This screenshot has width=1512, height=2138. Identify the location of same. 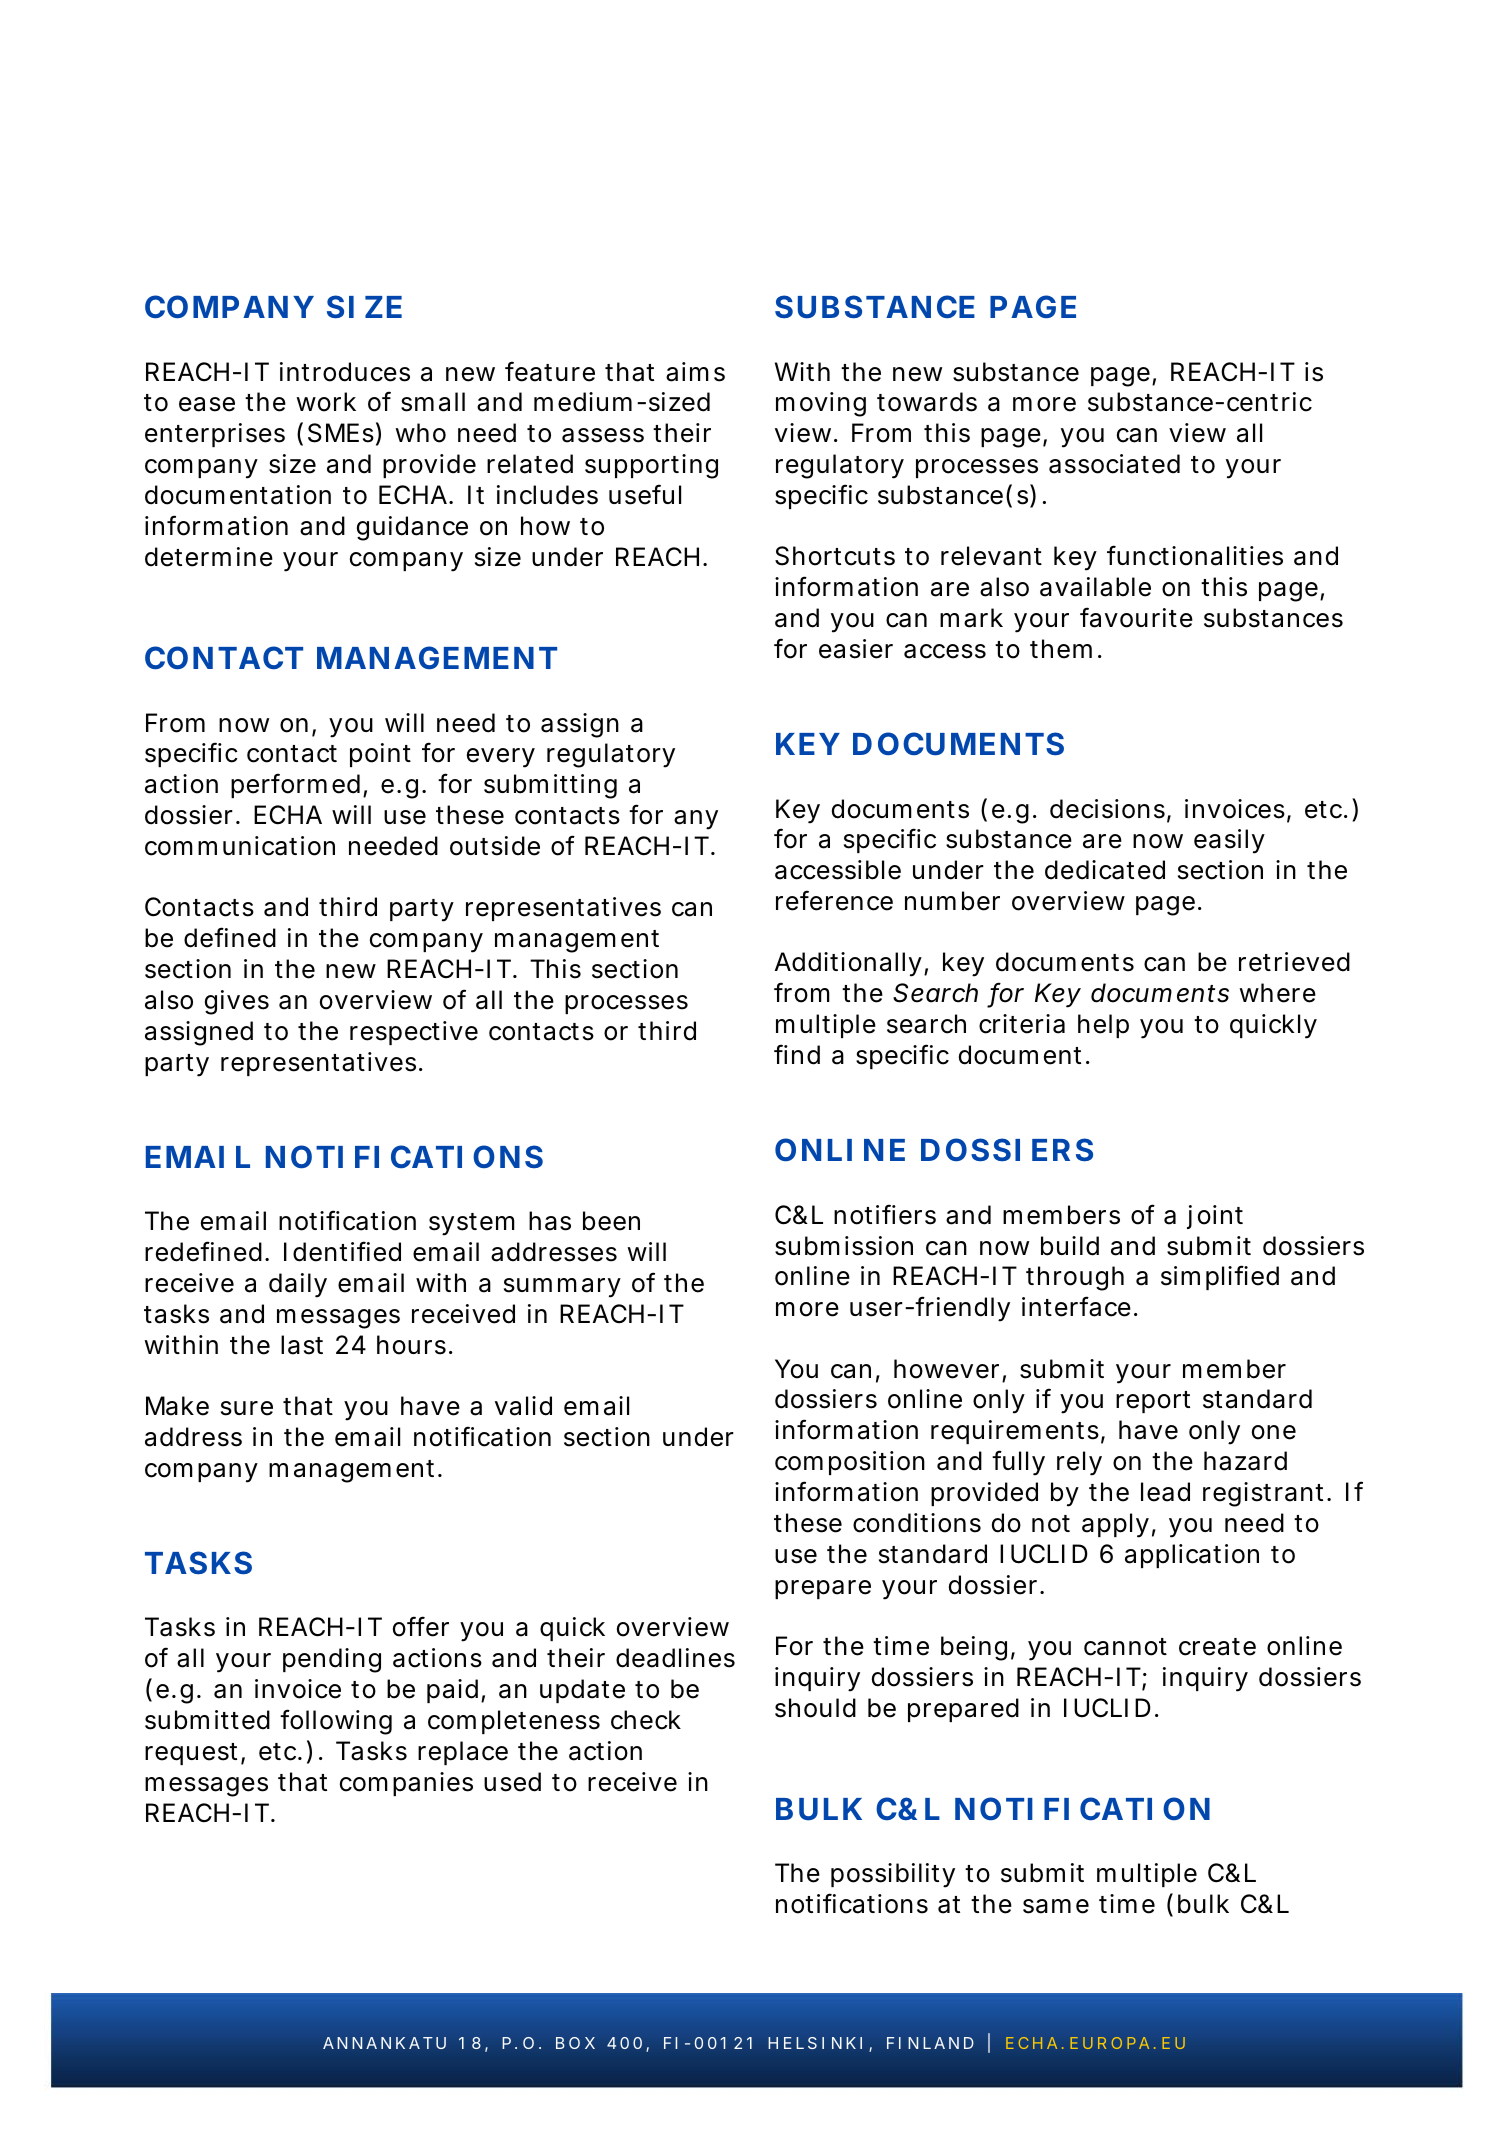
(1056, 1906).
